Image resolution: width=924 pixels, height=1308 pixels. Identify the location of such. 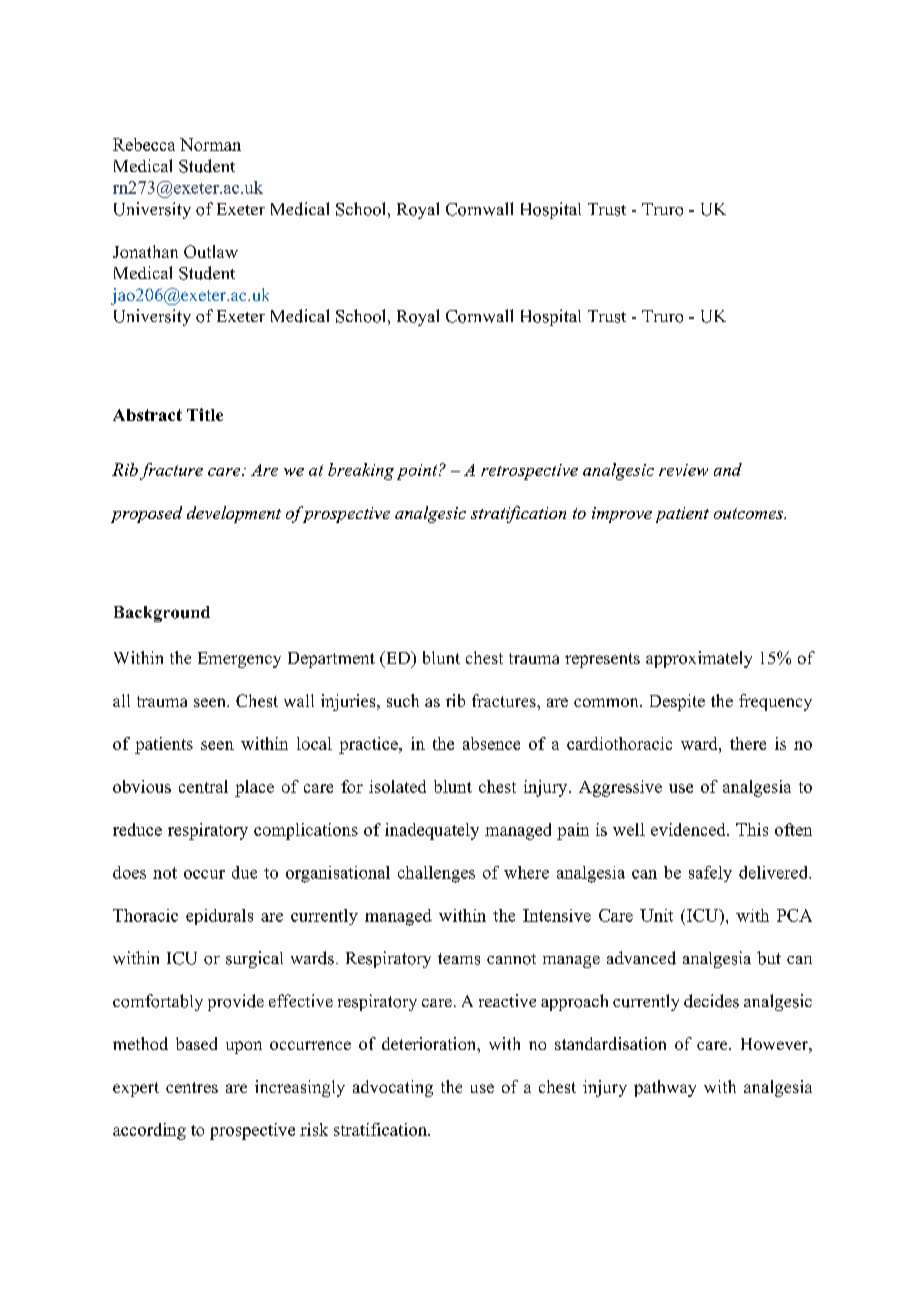
(403, 700).
